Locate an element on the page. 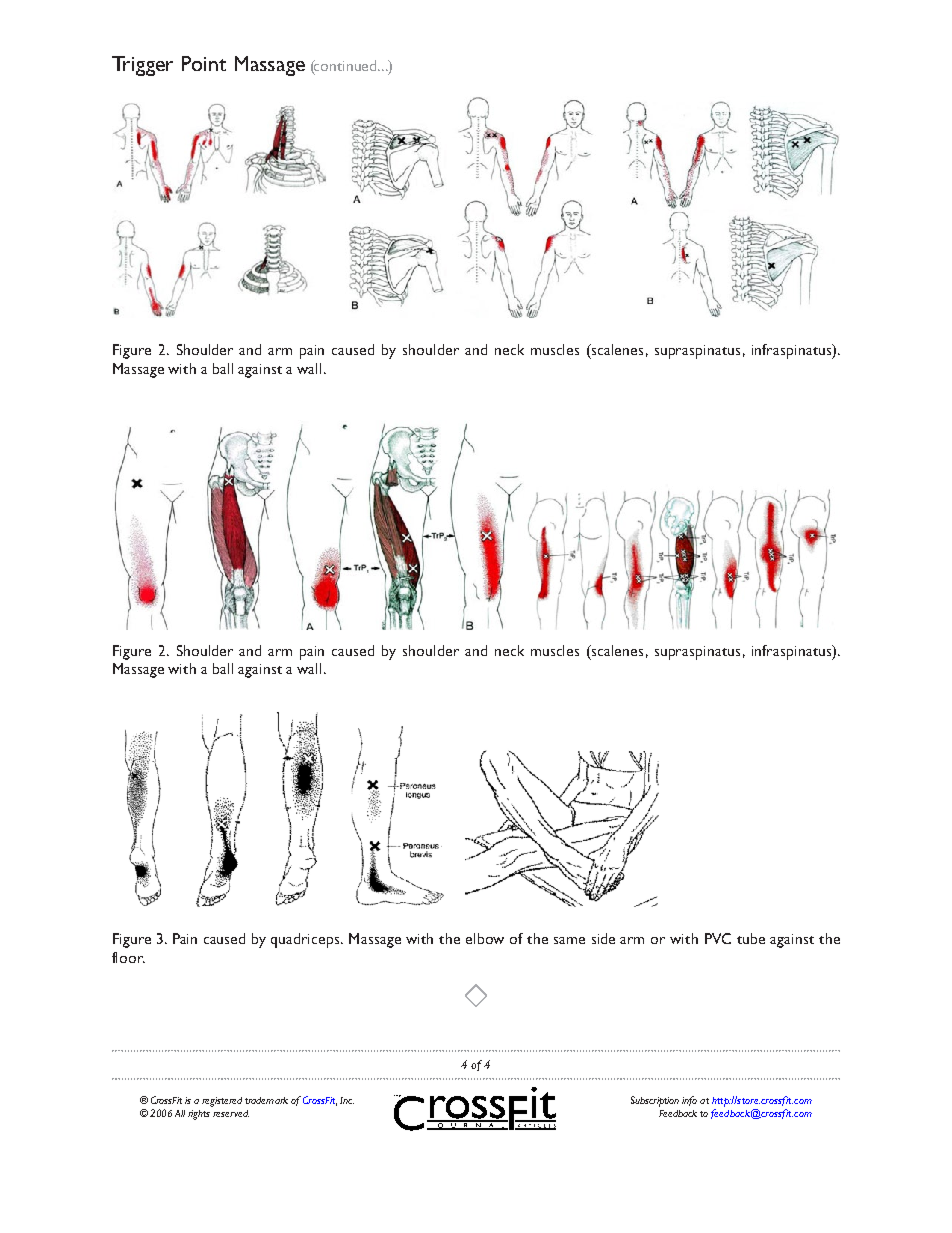 The image size is (952, 1233). same is located at coordinates (569, 940).
